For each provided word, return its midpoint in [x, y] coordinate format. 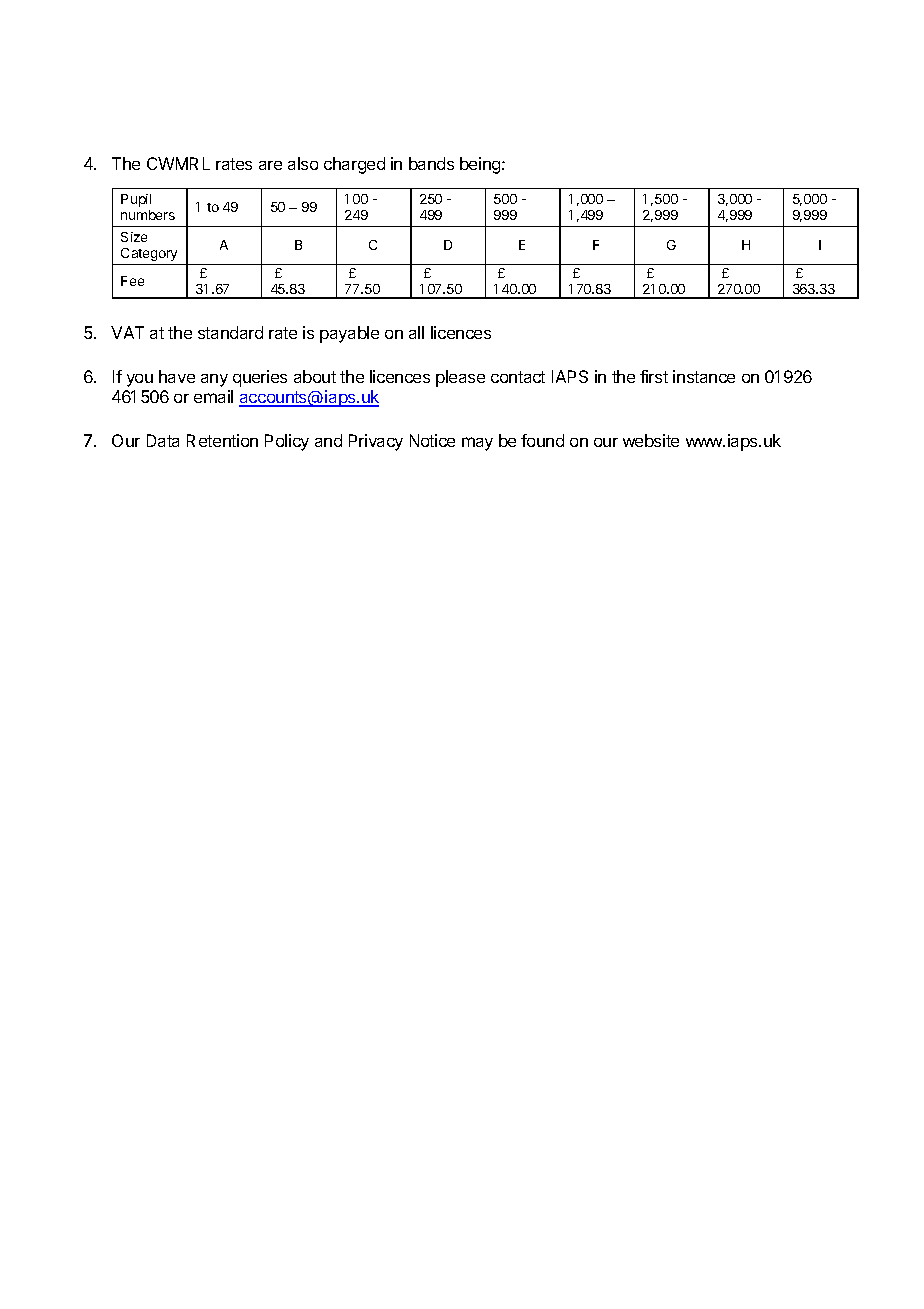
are [270, 165]
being [481, 165]
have [177, 376]
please [460, 378]
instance [704, 376]
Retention [222, 440]
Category [149, 254]
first [654, 376]
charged [354, 165]
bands [431, 163]
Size [134, 237]
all [416, 332]
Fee [132, 281]
